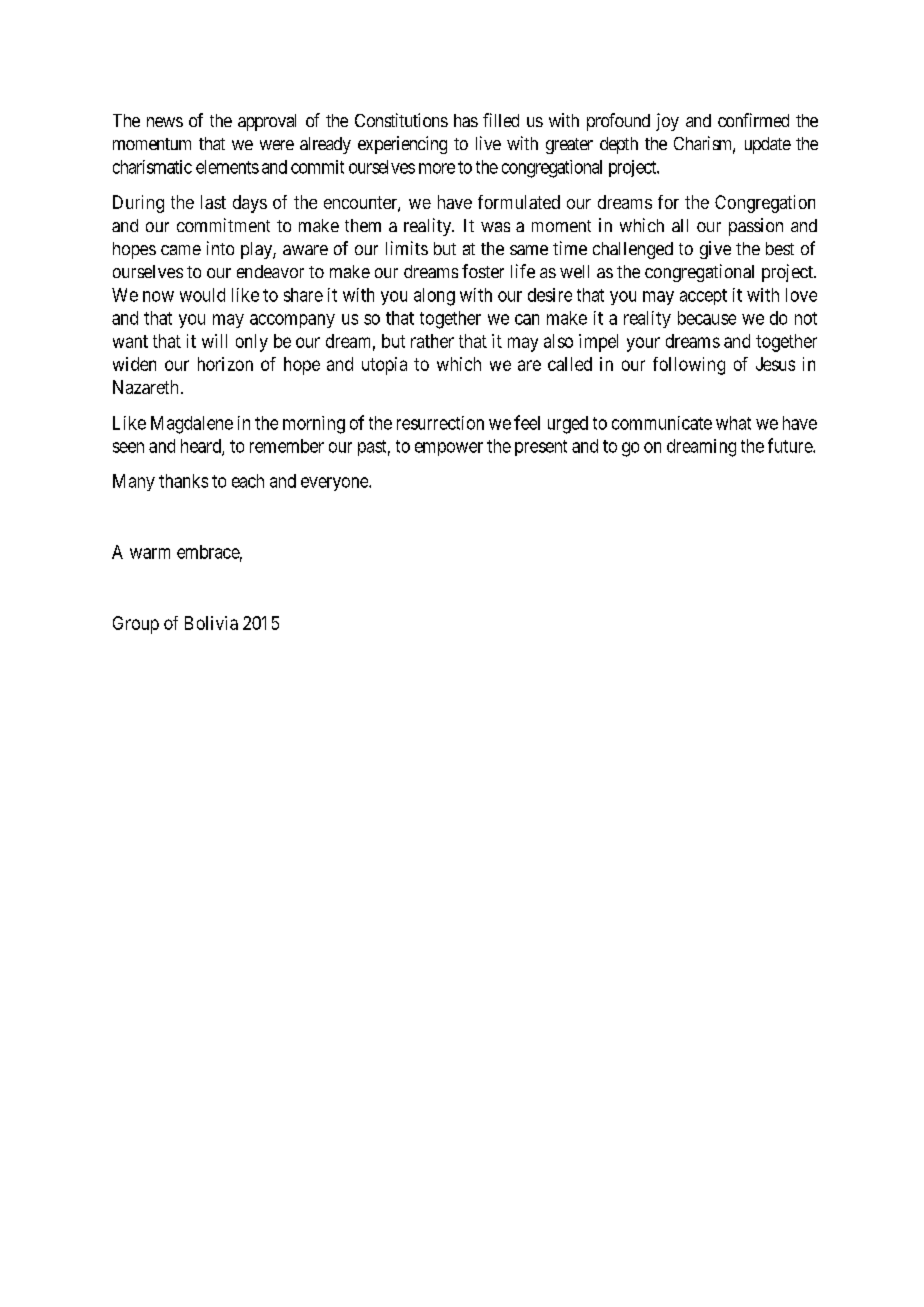 Image resolution: width=924 pixels, height=1307 pixels. I want to click on news, so click(165, 122).
